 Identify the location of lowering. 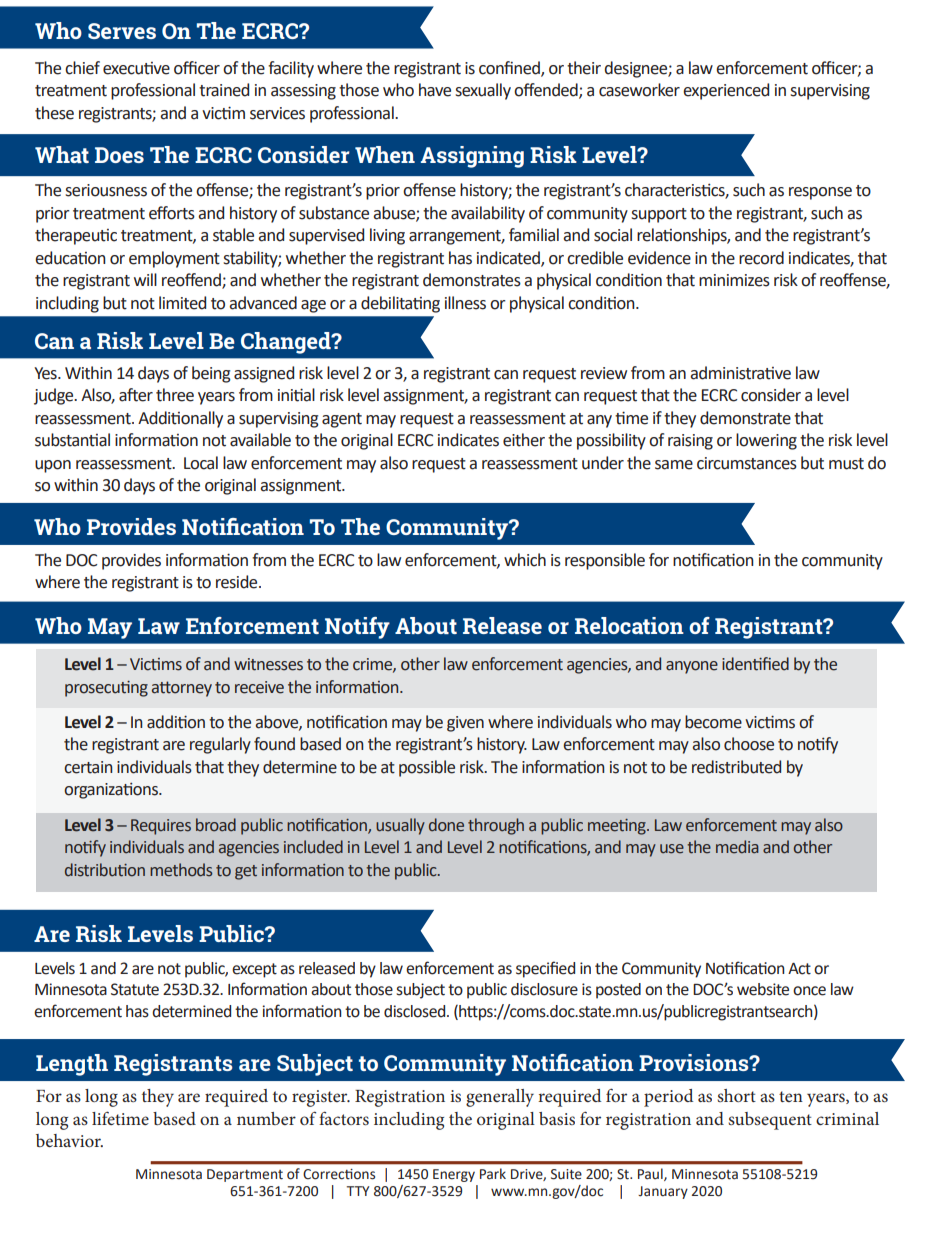
(766, 441).
